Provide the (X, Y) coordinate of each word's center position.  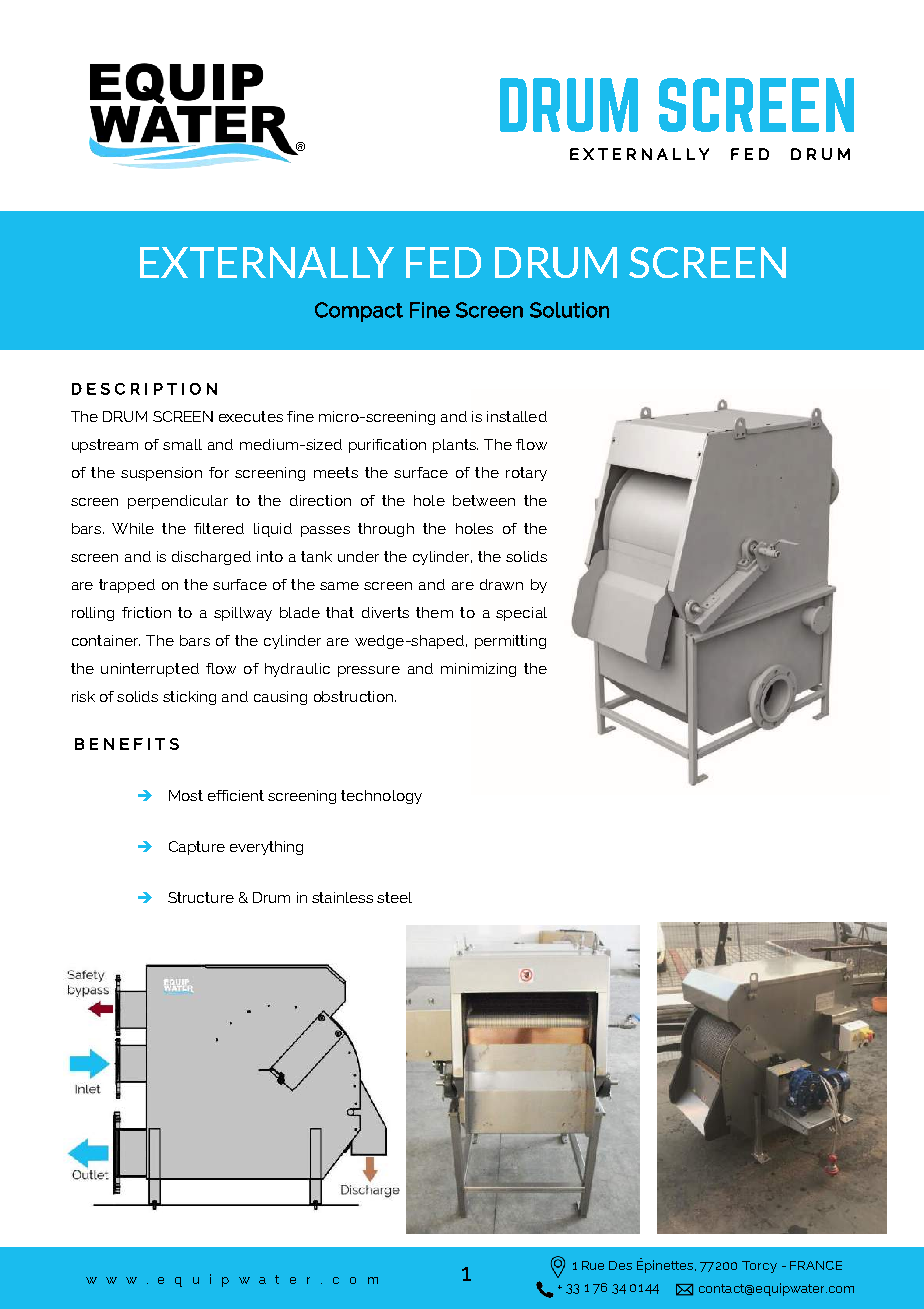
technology (381, 797)
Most (186, 795)
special (521, 614)
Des (620, 1265)
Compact (359, 312)
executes (251, 416)
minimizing (478, 670)
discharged (211, 558)
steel (394, 897)
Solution (569, 310)
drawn (501, 584)
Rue (593, 1265)
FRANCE (816, 1265)
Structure (201, 897)
